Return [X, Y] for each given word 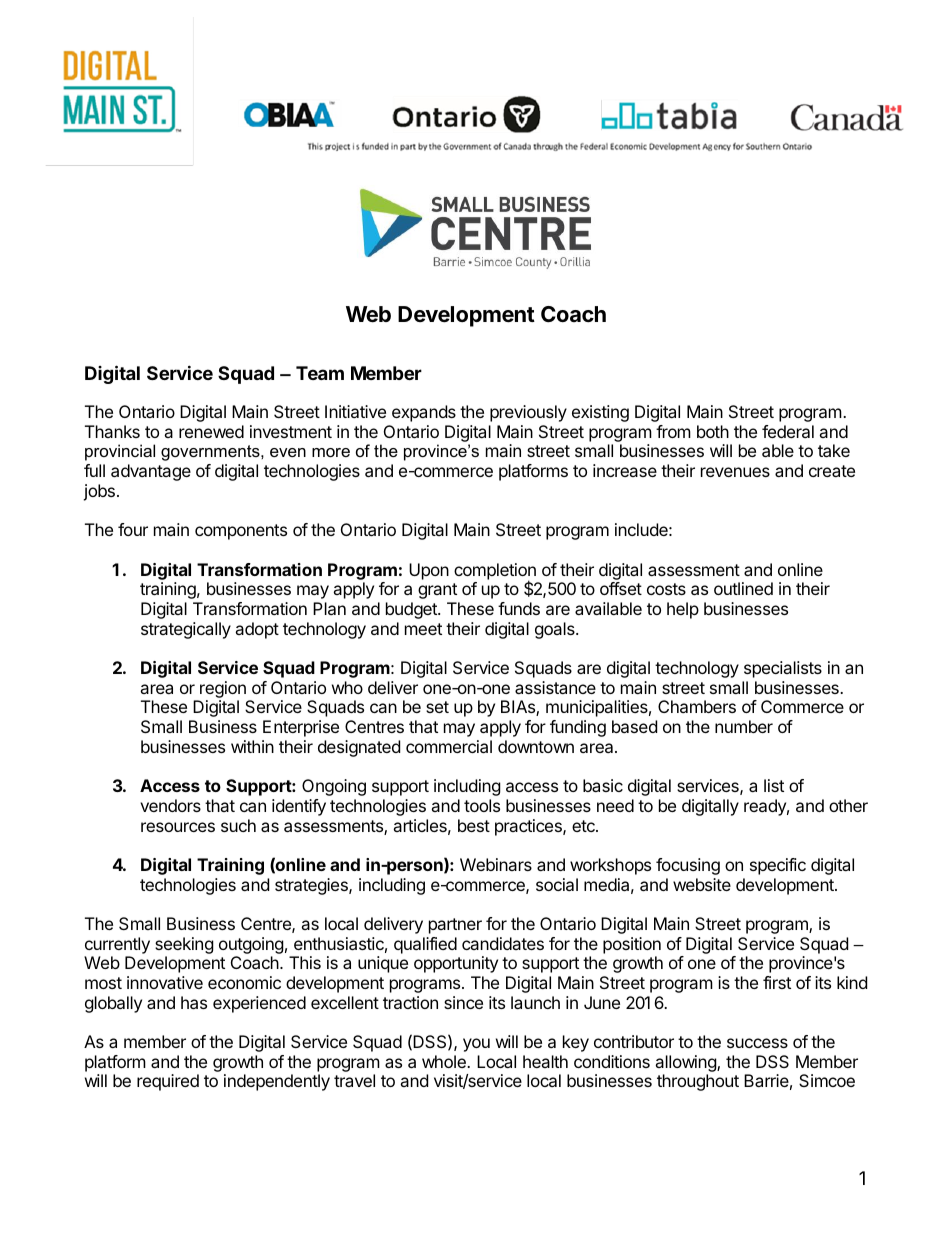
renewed [211, 431]
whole [445, 1061]
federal [788, 431]
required [168, 1082]
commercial [449, 746]
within [252, 746]
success [757, 1043]
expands [424, 413]
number [744, 726]
